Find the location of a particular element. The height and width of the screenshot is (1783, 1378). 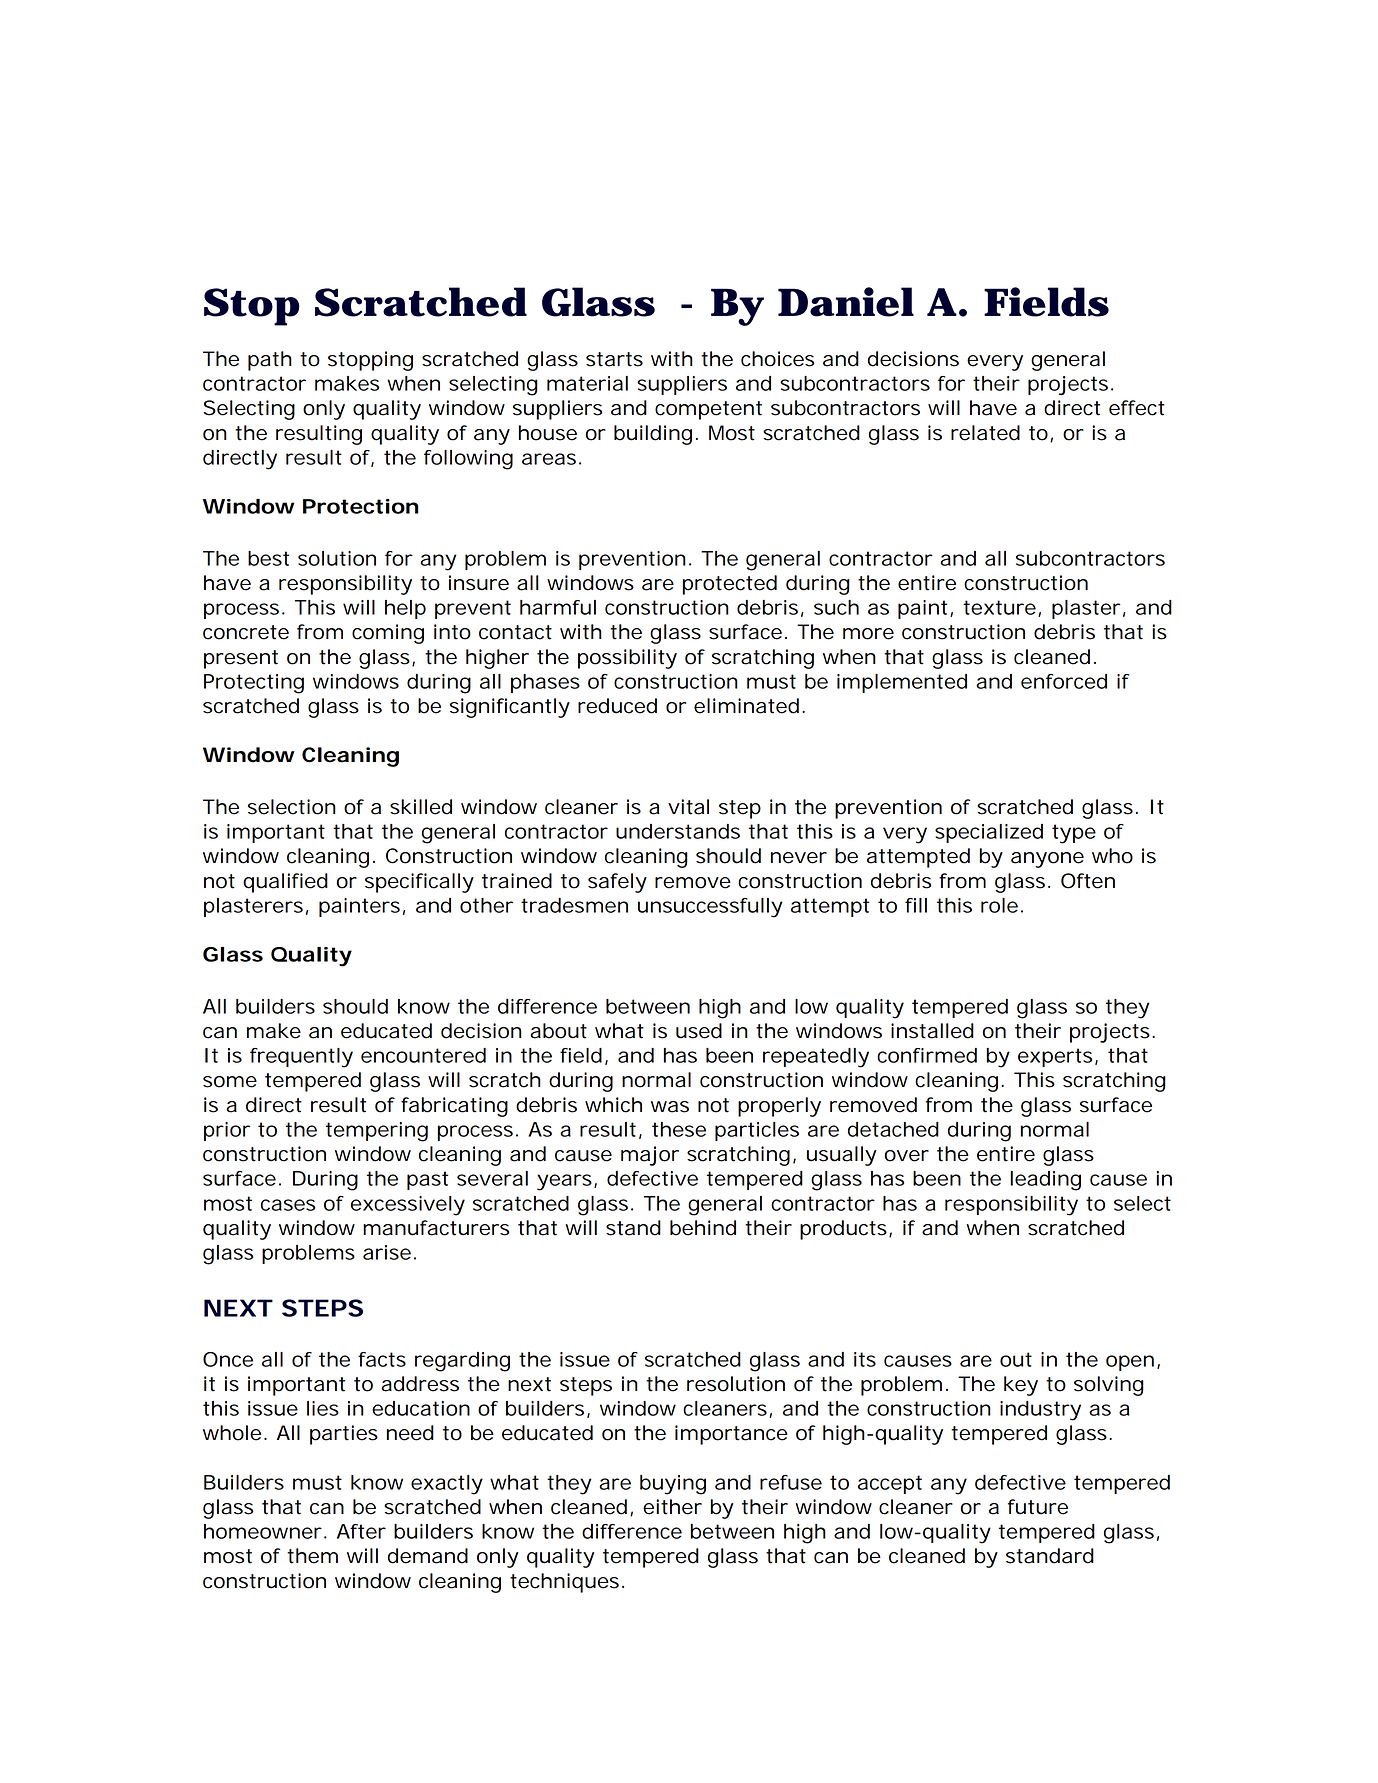

these is located at coordinates (679, 1129).
